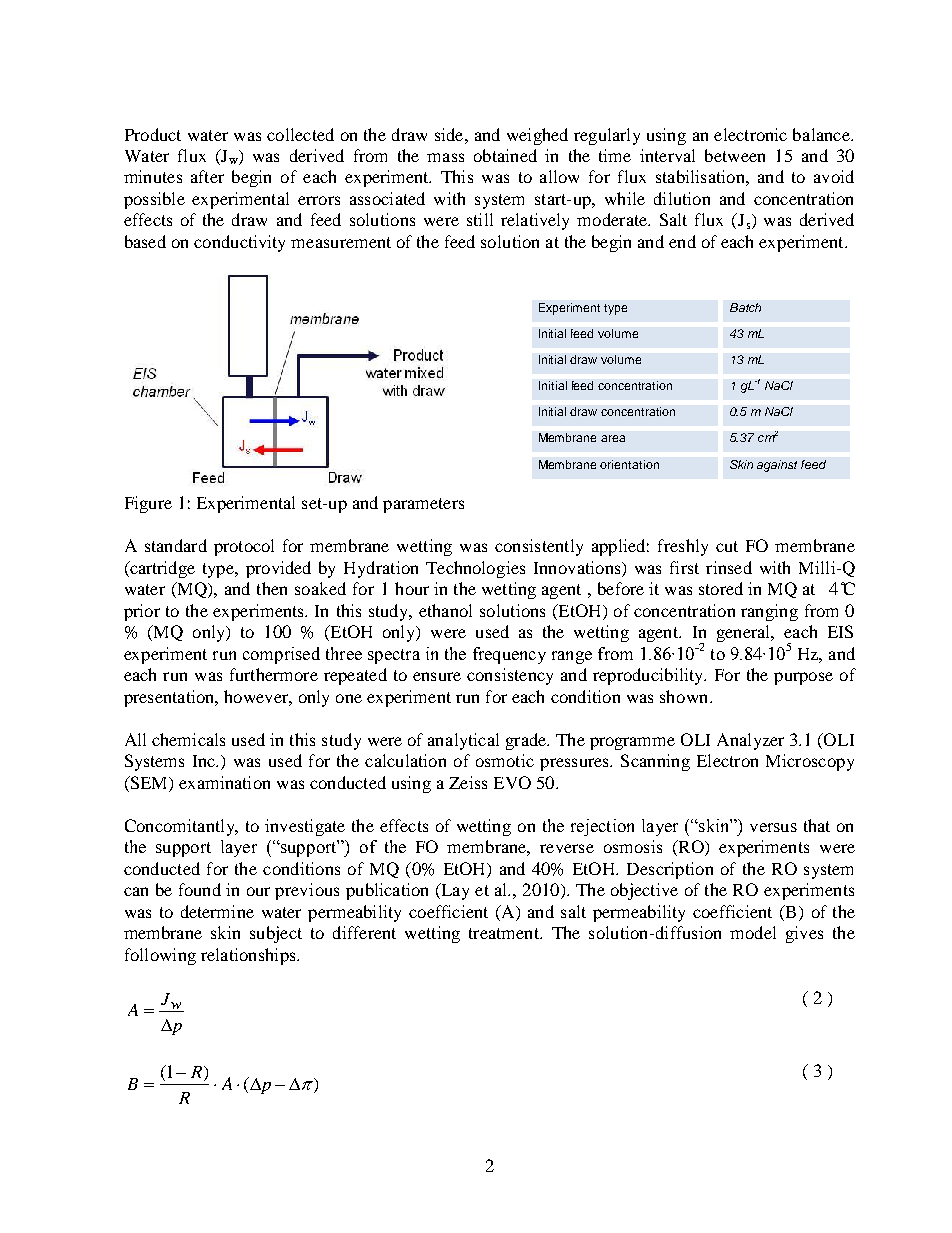 Image resolution: width=952 pixels, height=1233 pixels. I want to click on after, so click(207, 176).
